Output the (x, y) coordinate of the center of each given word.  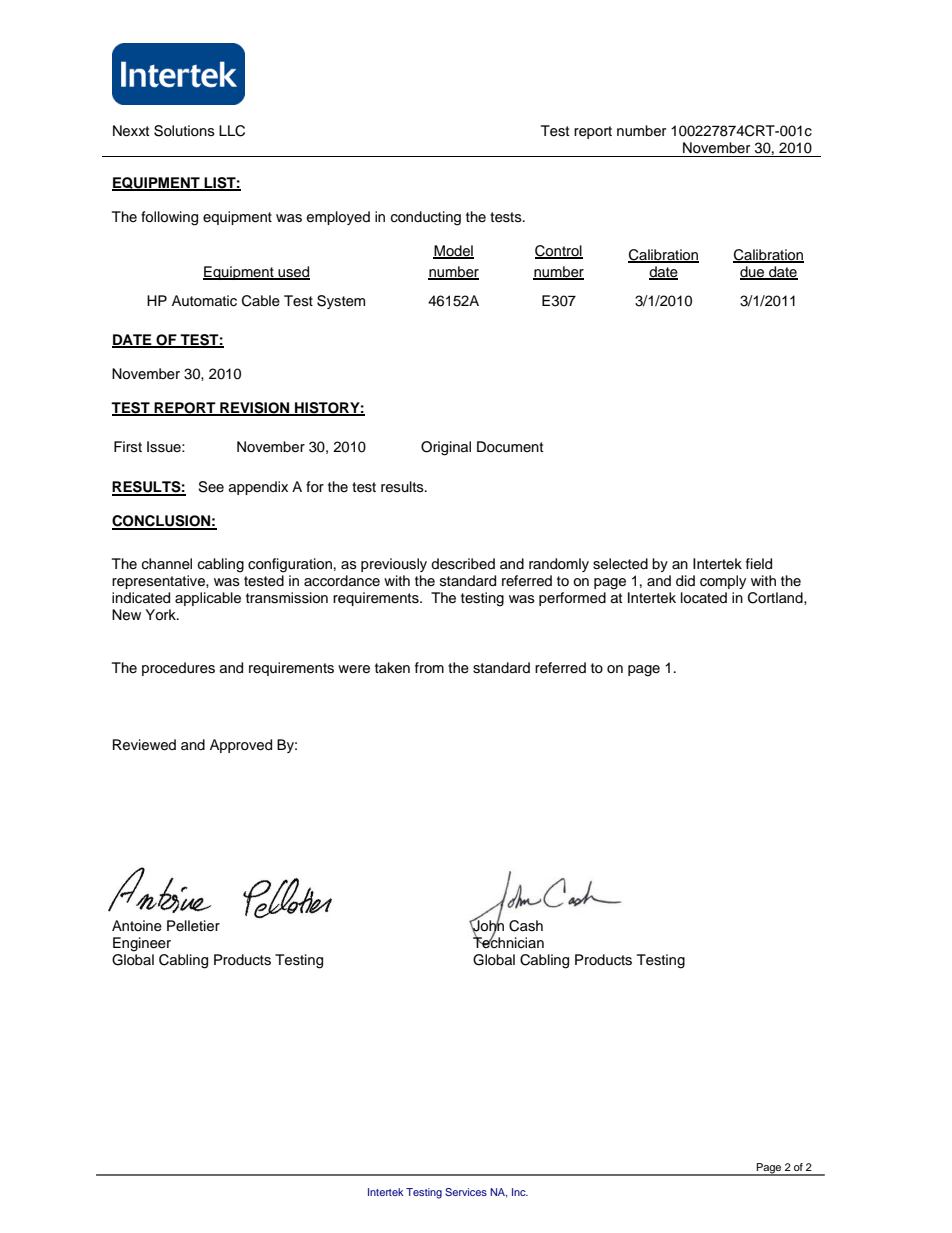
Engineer (142, 944)
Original (446, 448)
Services (466, 1192)
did (685, 581)
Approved (241, 746)
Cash (526, 926)
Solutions (184, 131)
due (753, 273)
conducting (426, 218)
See (211, 487)
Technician (508, 942)
